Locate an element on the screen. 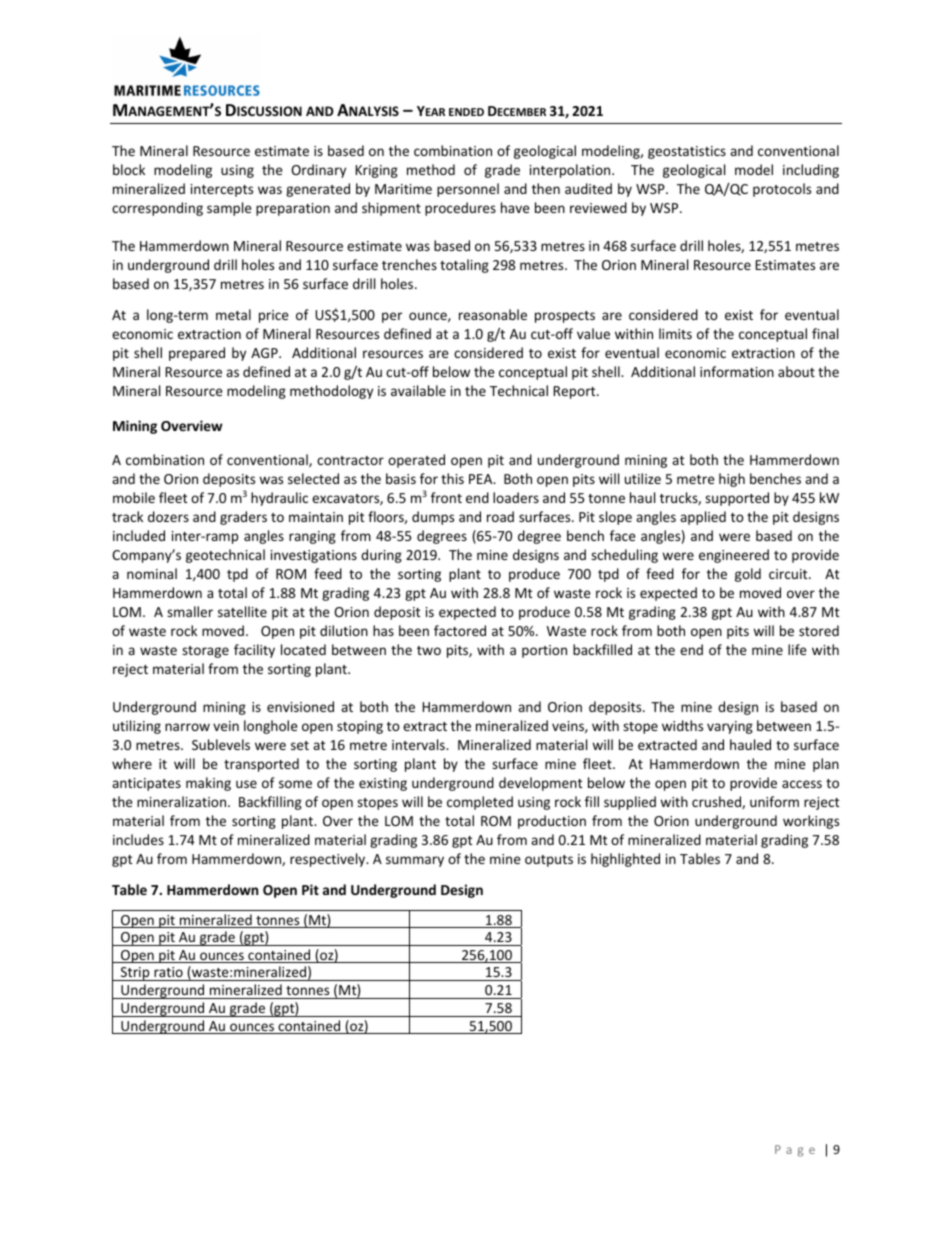  information is located at coordinates (737, 371).
